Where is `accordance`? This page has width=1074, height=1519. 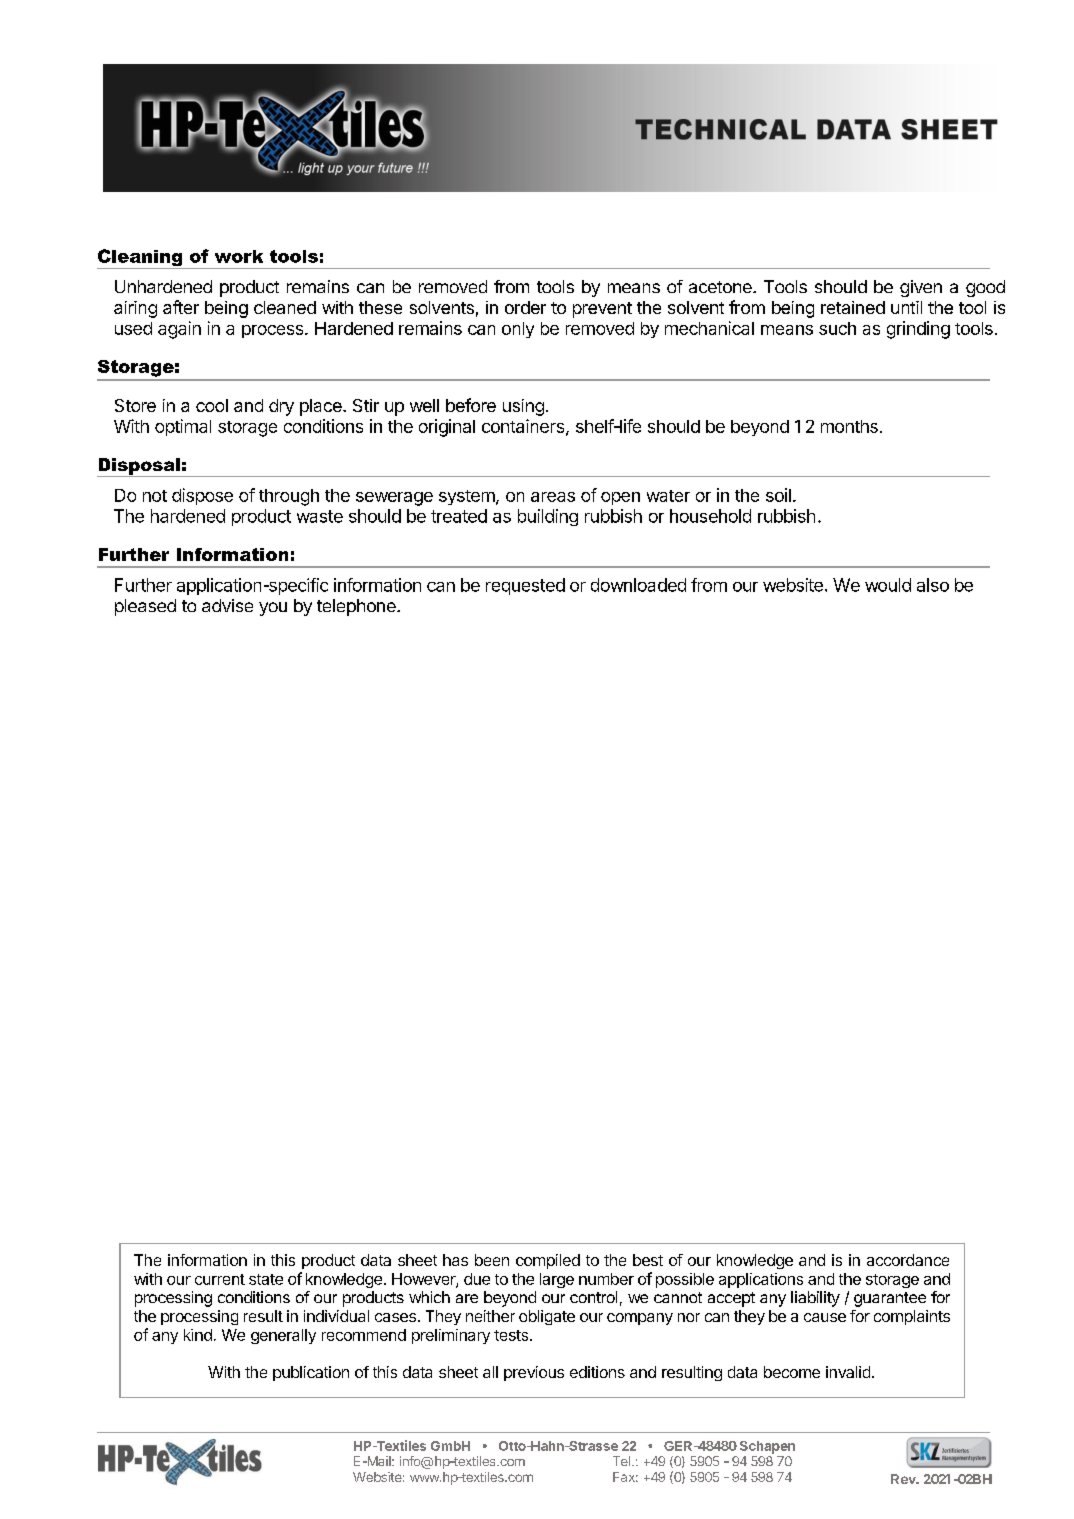 accordance is located at coordinates (908, 1260).
